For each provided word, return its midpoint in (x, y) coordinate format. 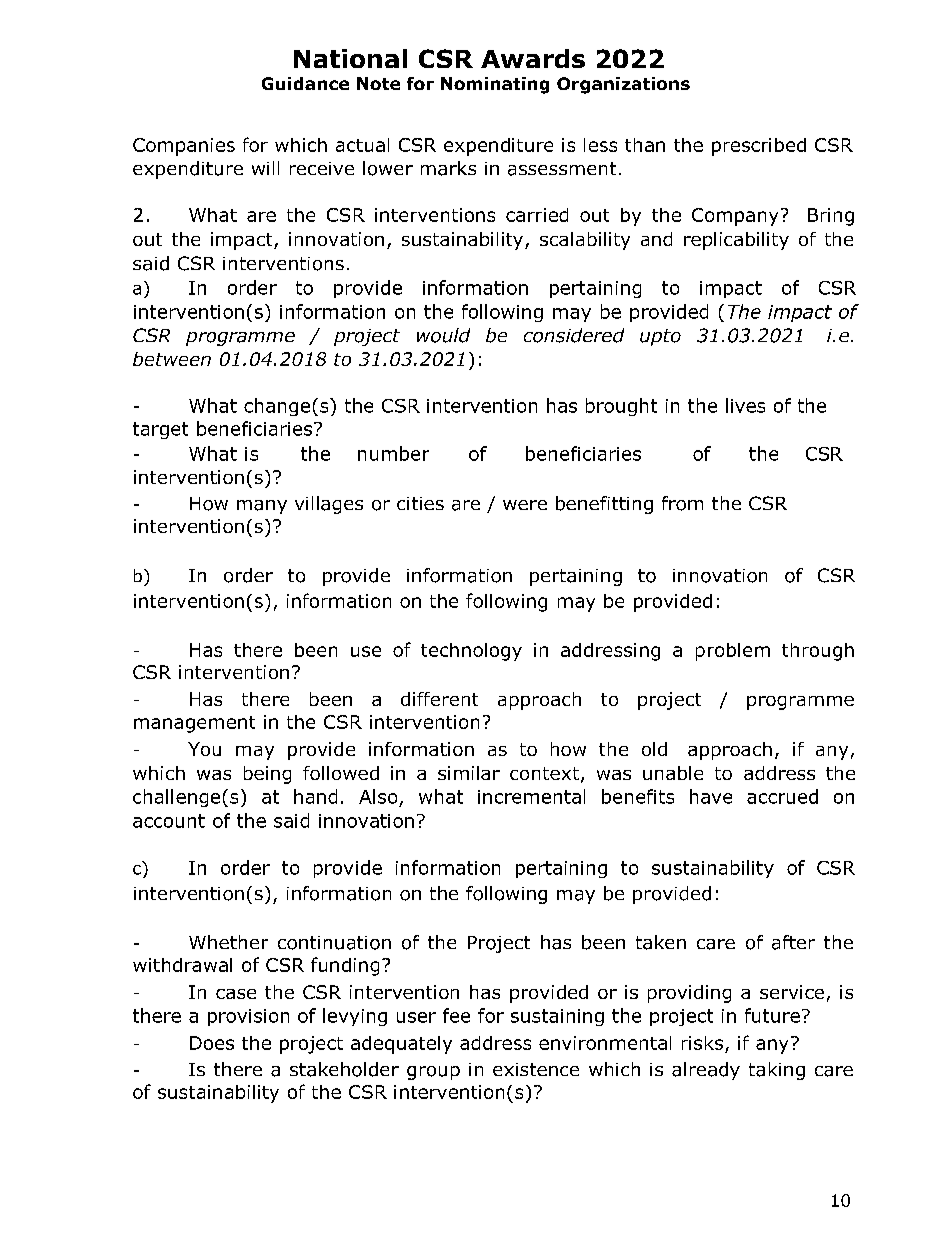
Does (212, 1043)
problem (733, 652)
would (443, 335)
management (194, 724)
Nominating (495, 85)
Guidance (305, 83)
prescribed (759, 147)
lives (745, 405)
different (439, 699)
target (160, 430)
